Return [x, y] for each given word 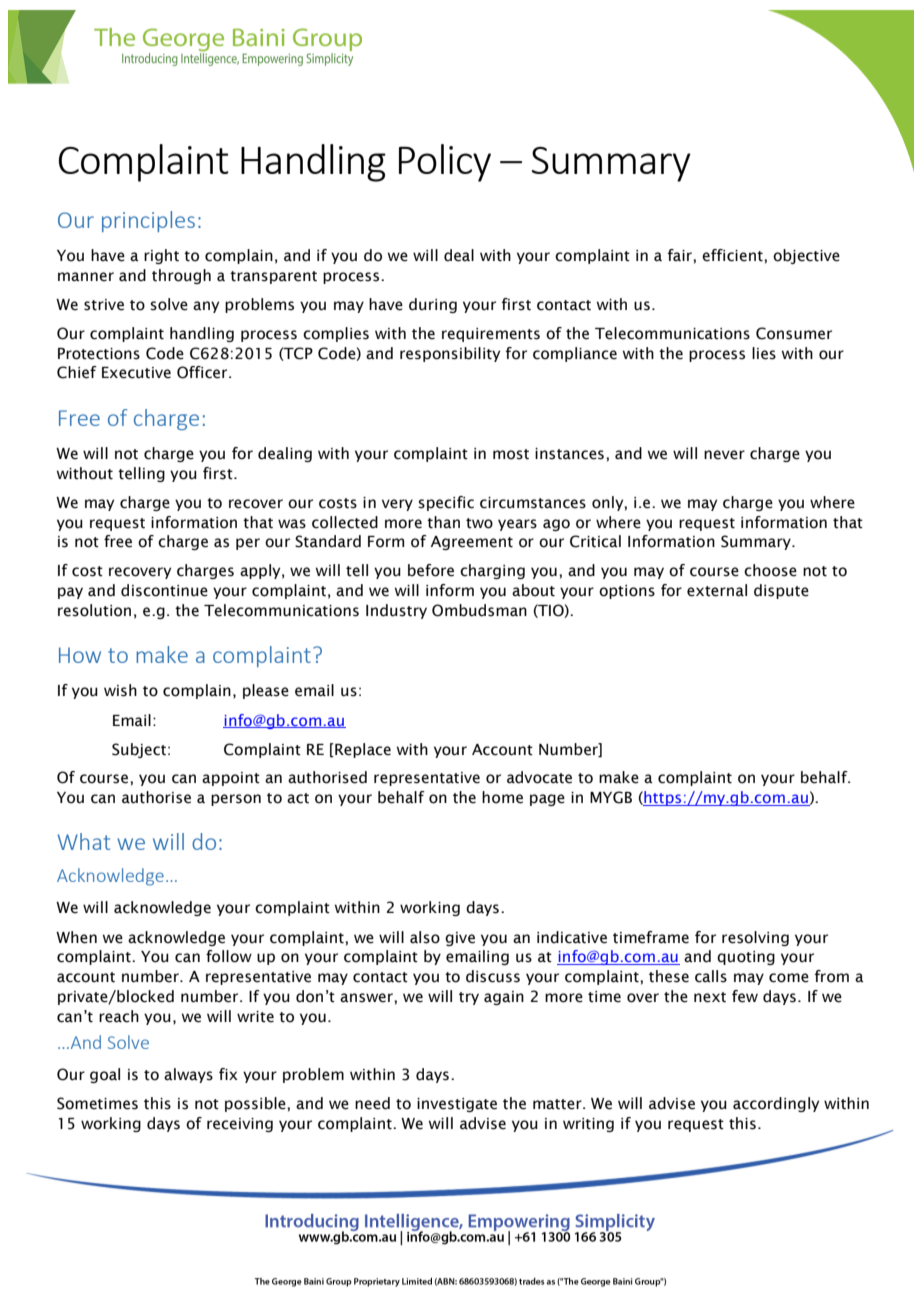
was [292, 524]
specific [446, 503]
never [724, 455]
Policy [445, 163]
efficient [733, 255]
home [502, 797]
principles [148, 221]
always [188, 1075]
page [547, 800]
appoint [231, 779]
